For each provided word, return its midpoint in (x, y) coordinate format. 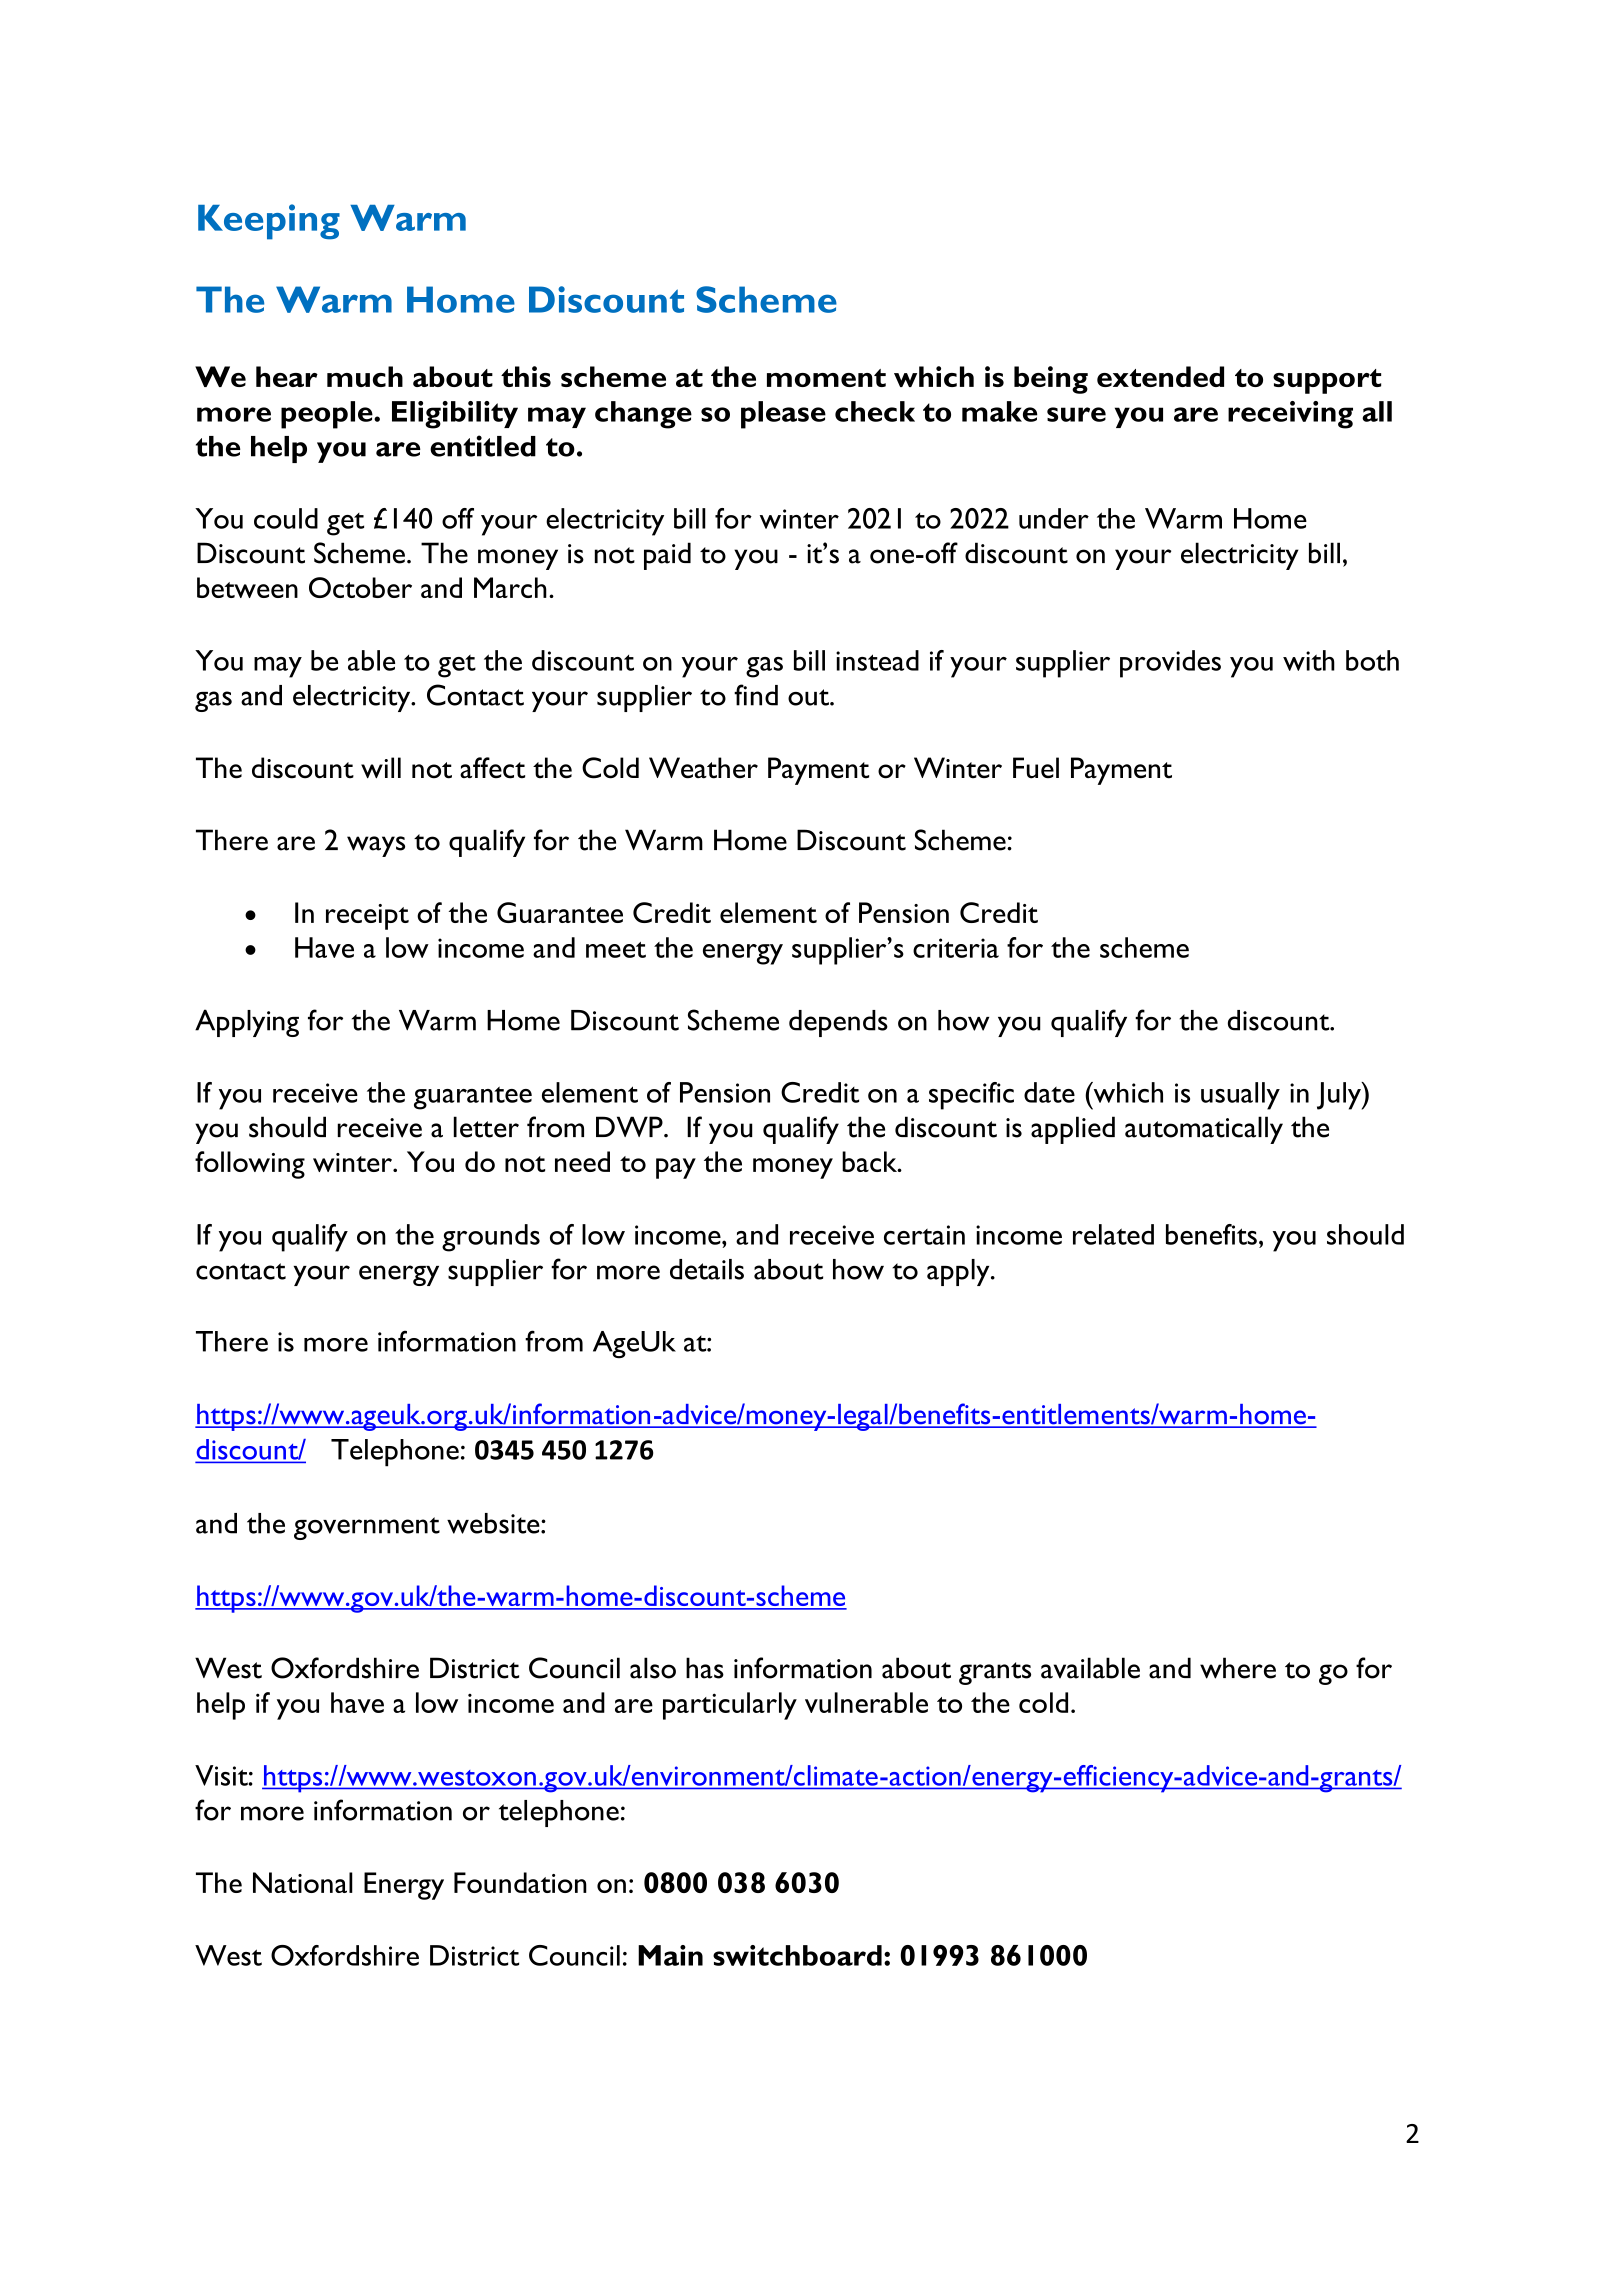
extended (1160, 376)
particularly (730, 1706)
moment (826, 378)
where (1238, 1668)
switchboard (797, 1955)
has (705, 1668)
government (367, 1528)
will (381, 768)
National (303, 1882)
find (756, 695)
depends (838, 1023)
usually (1240, 1096)
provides (1170, 664)
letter (486, 1127)
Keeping (269, 222)
